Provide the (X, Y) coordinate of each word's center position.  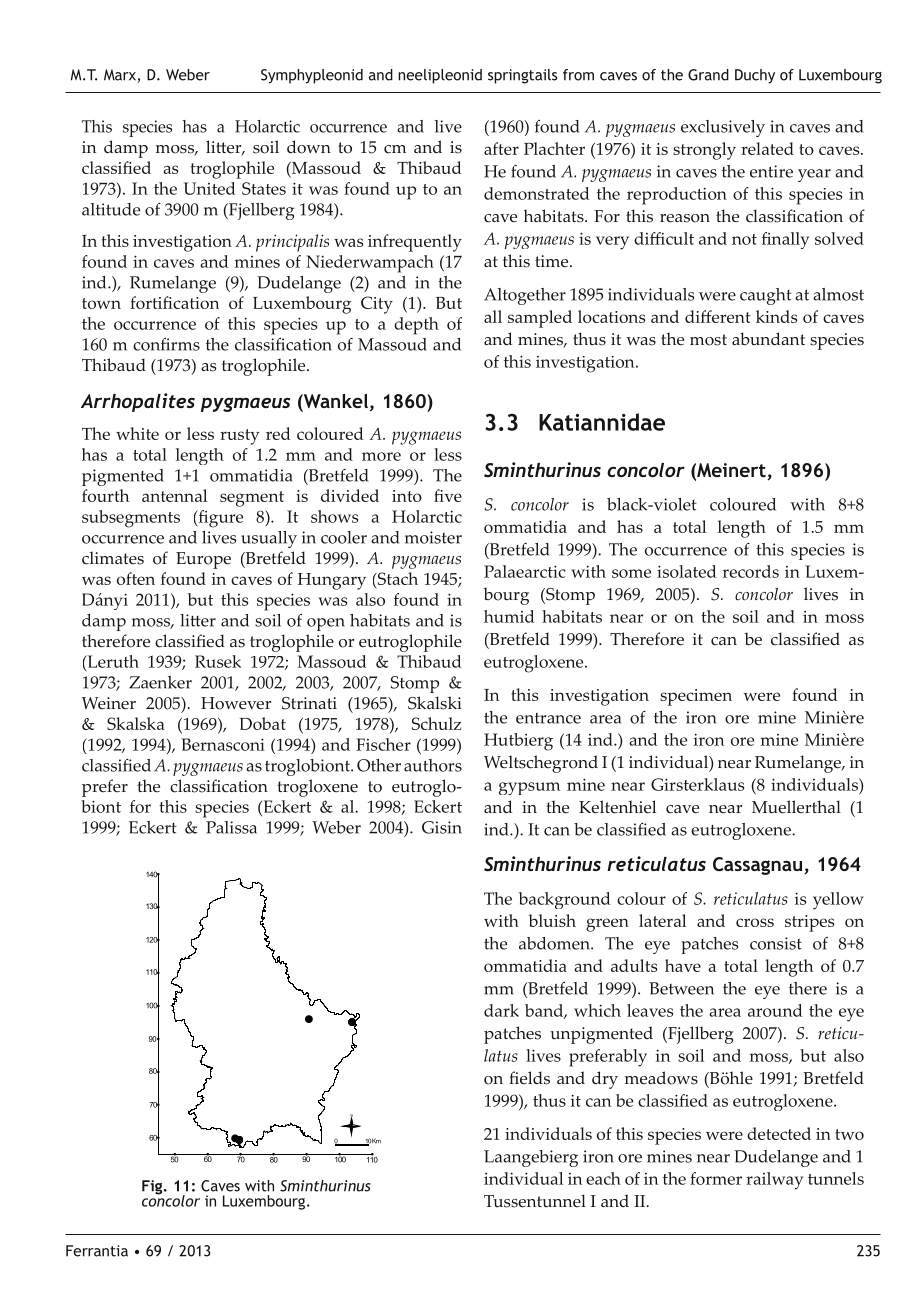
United (209, 188)
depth (416, 326)
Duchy (755, 76)
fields (529, 1078)
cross (755, 922)
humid (509, 616)
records (751, 571)
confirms (166, 344)
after (501, 148)
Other (379, 765)
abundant (768, 339)
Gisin (442, 827)
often (136, 578)
